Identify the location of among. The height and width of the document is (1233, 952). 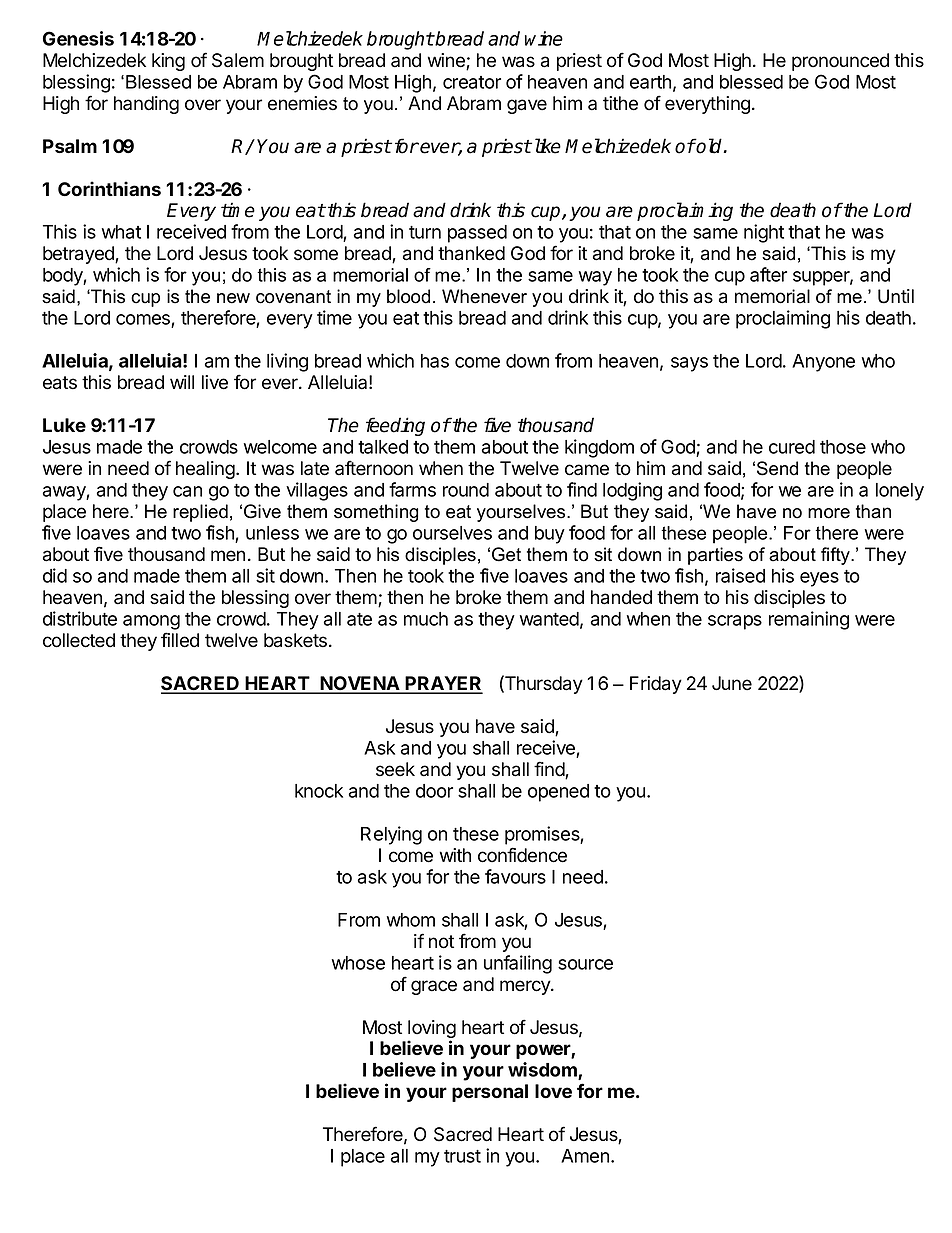
(151, 622).
